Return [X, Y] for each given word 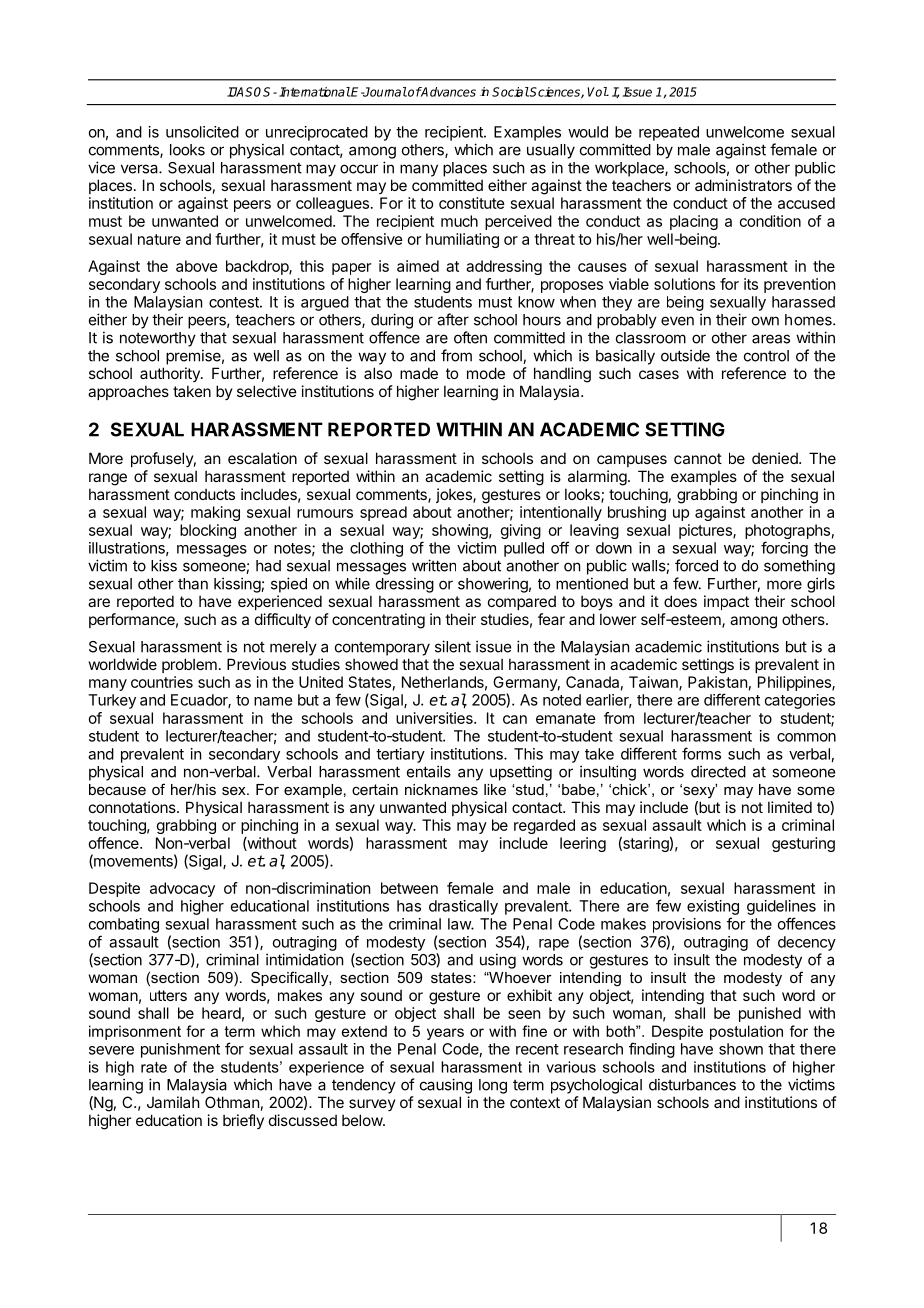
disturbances [692, 1084]
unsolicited [202, 132]
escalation [262, 458]
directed [718, 771]
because [117, 789]
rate [154, 1067]
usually [551, 151]
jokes [455, 495]
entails [429, 771]
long [493, 1086]
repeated [669, 133]
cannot [698, 458]
